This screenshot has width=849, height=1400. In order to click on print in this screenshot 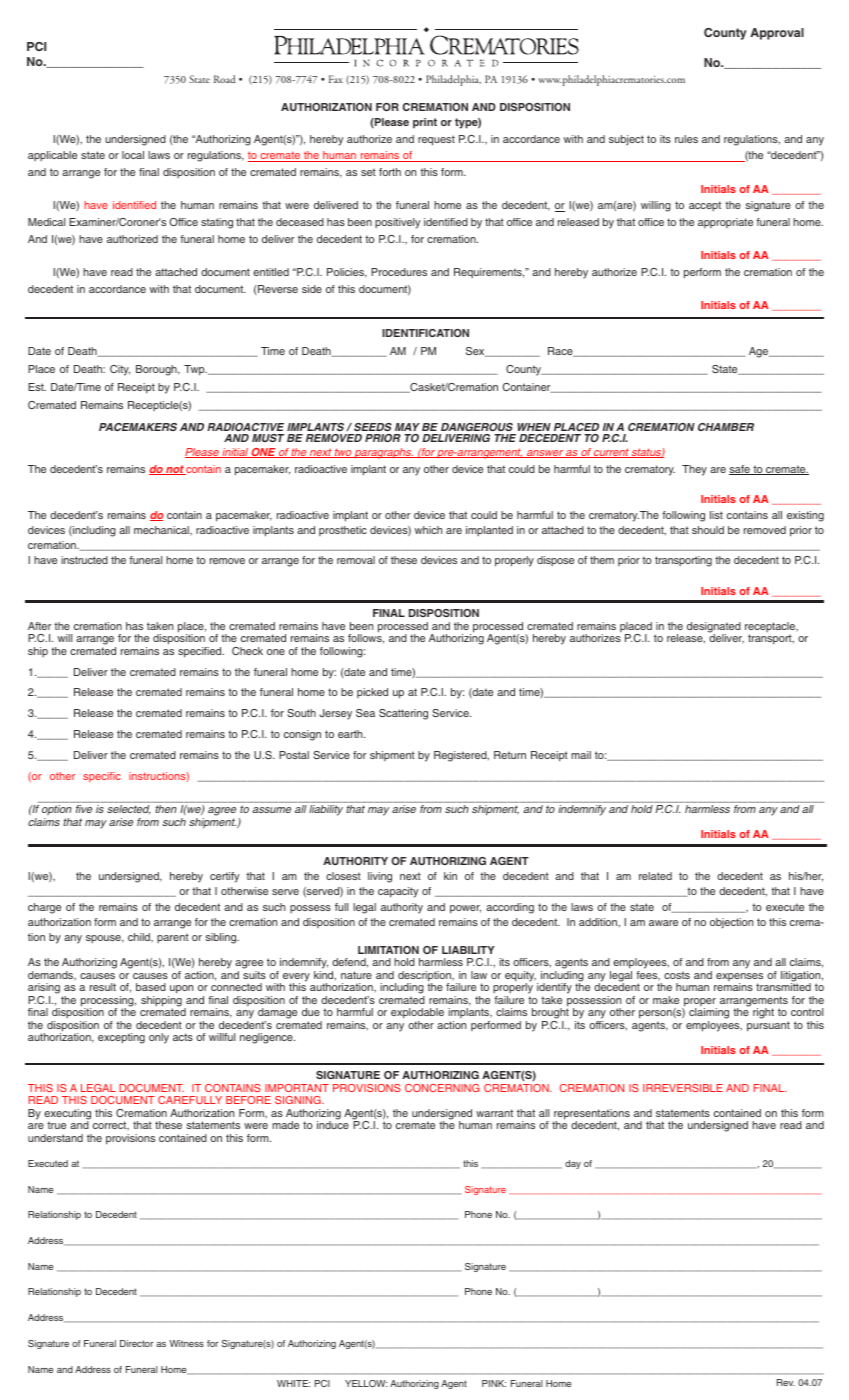, I will do `click(425, 123)`.
